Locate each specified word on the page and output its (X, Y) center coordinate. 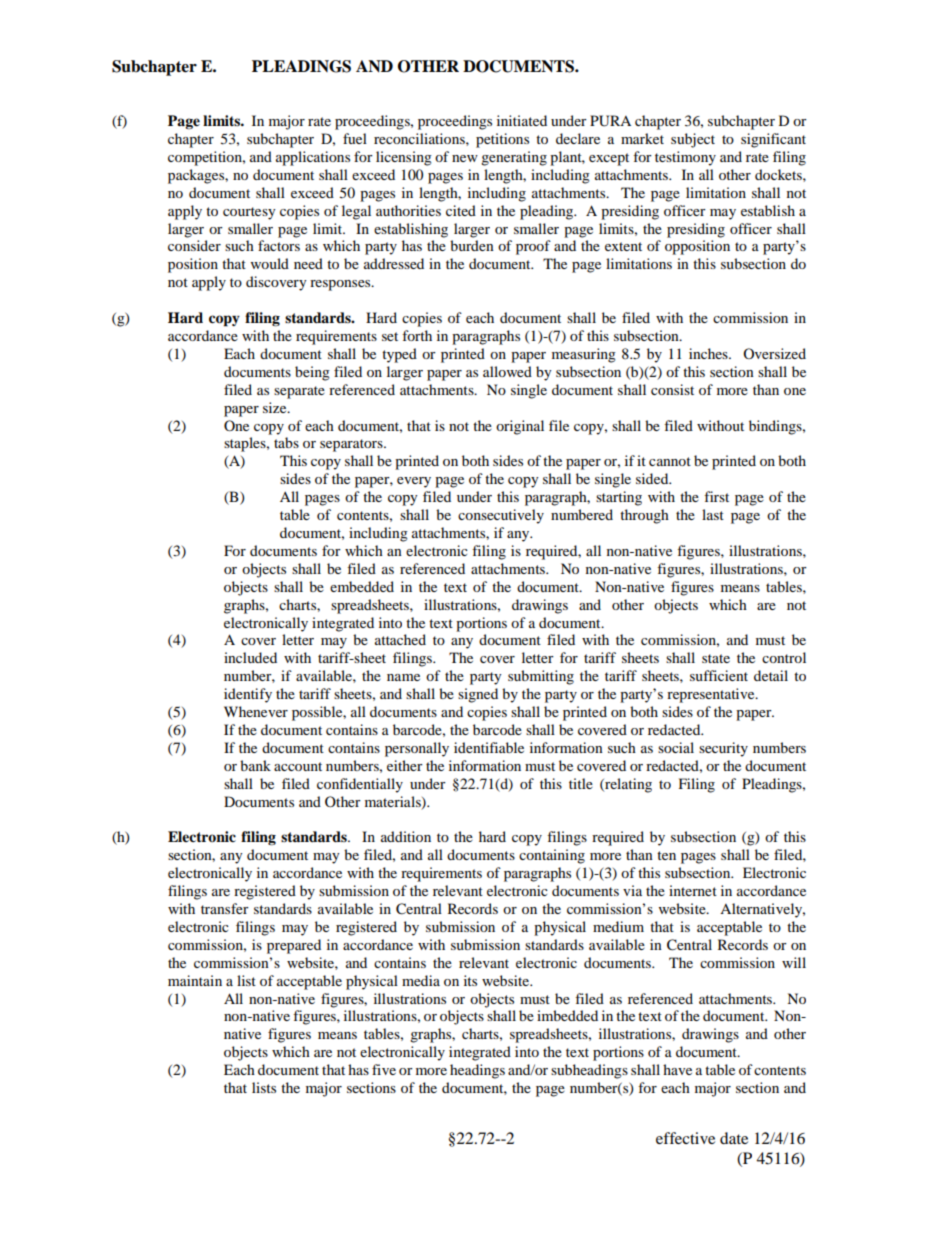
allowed (507, 371)
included (250, 657)
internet (693, 890)
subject (693, 140)
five (384, 1069)
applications (313, 158)
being (312, 373)
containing (552, 856)
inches (709, 353)
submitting (541, 677)
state (716, 658)
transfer (225, 908)
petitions (502, 140)
